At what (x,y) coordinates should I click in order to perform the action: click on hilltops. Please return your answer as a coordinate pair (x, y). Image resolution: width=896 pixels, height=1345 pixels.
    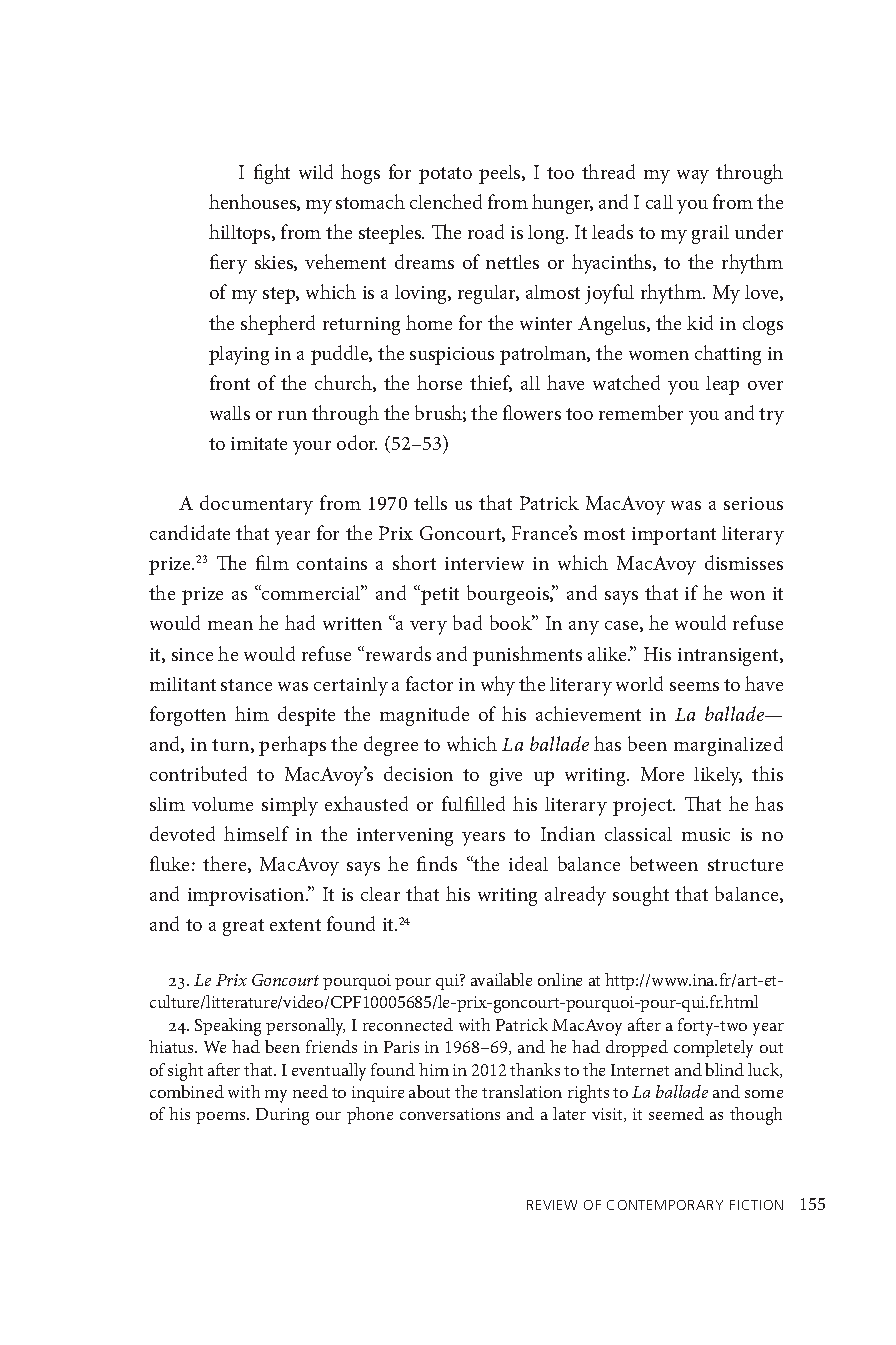
    Looking at the image, I should click on (241, 234).
